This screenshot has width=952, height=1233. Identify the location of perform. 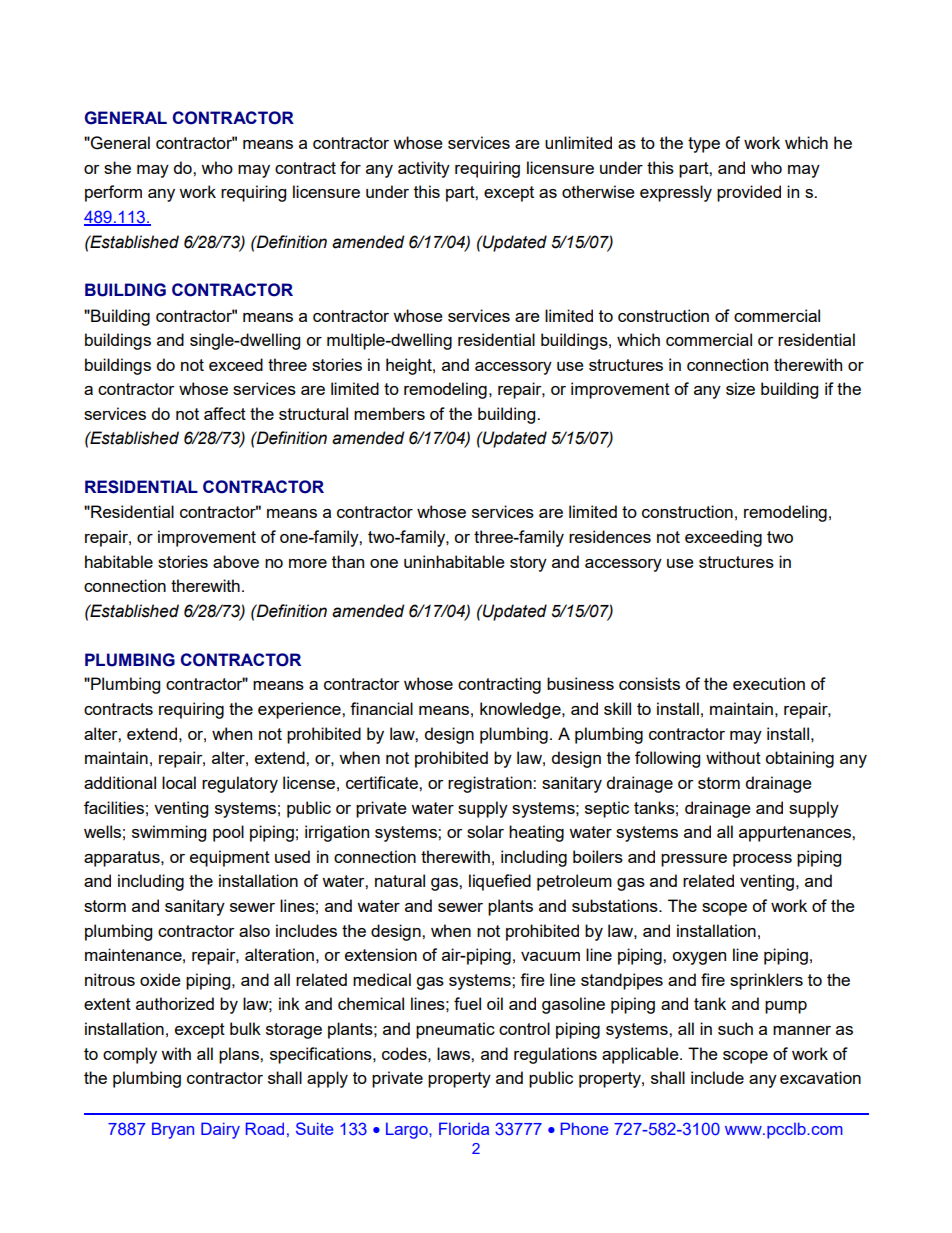
(113, 193).
